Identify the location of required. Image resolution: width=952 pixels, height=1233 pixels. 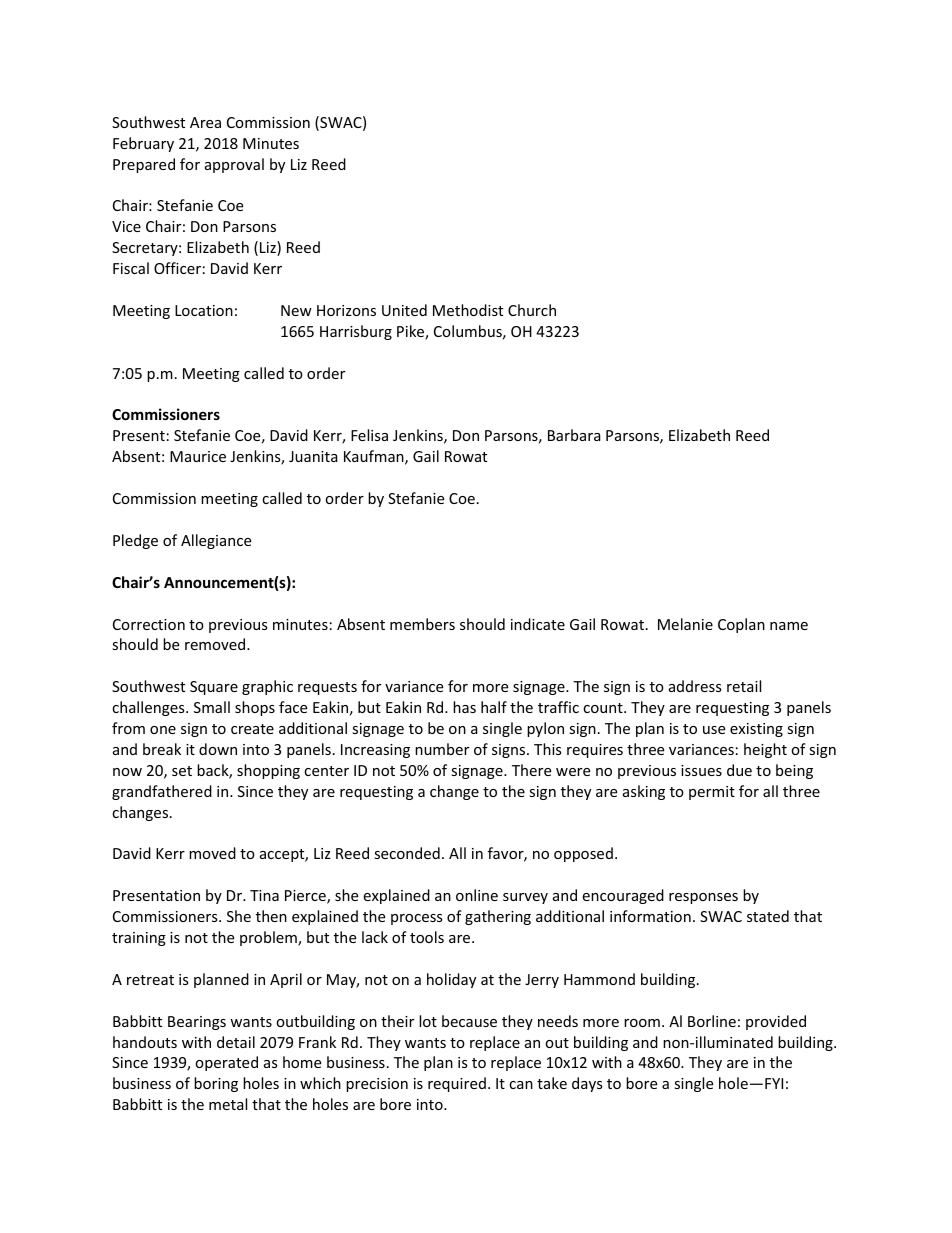
(457, 1084).
